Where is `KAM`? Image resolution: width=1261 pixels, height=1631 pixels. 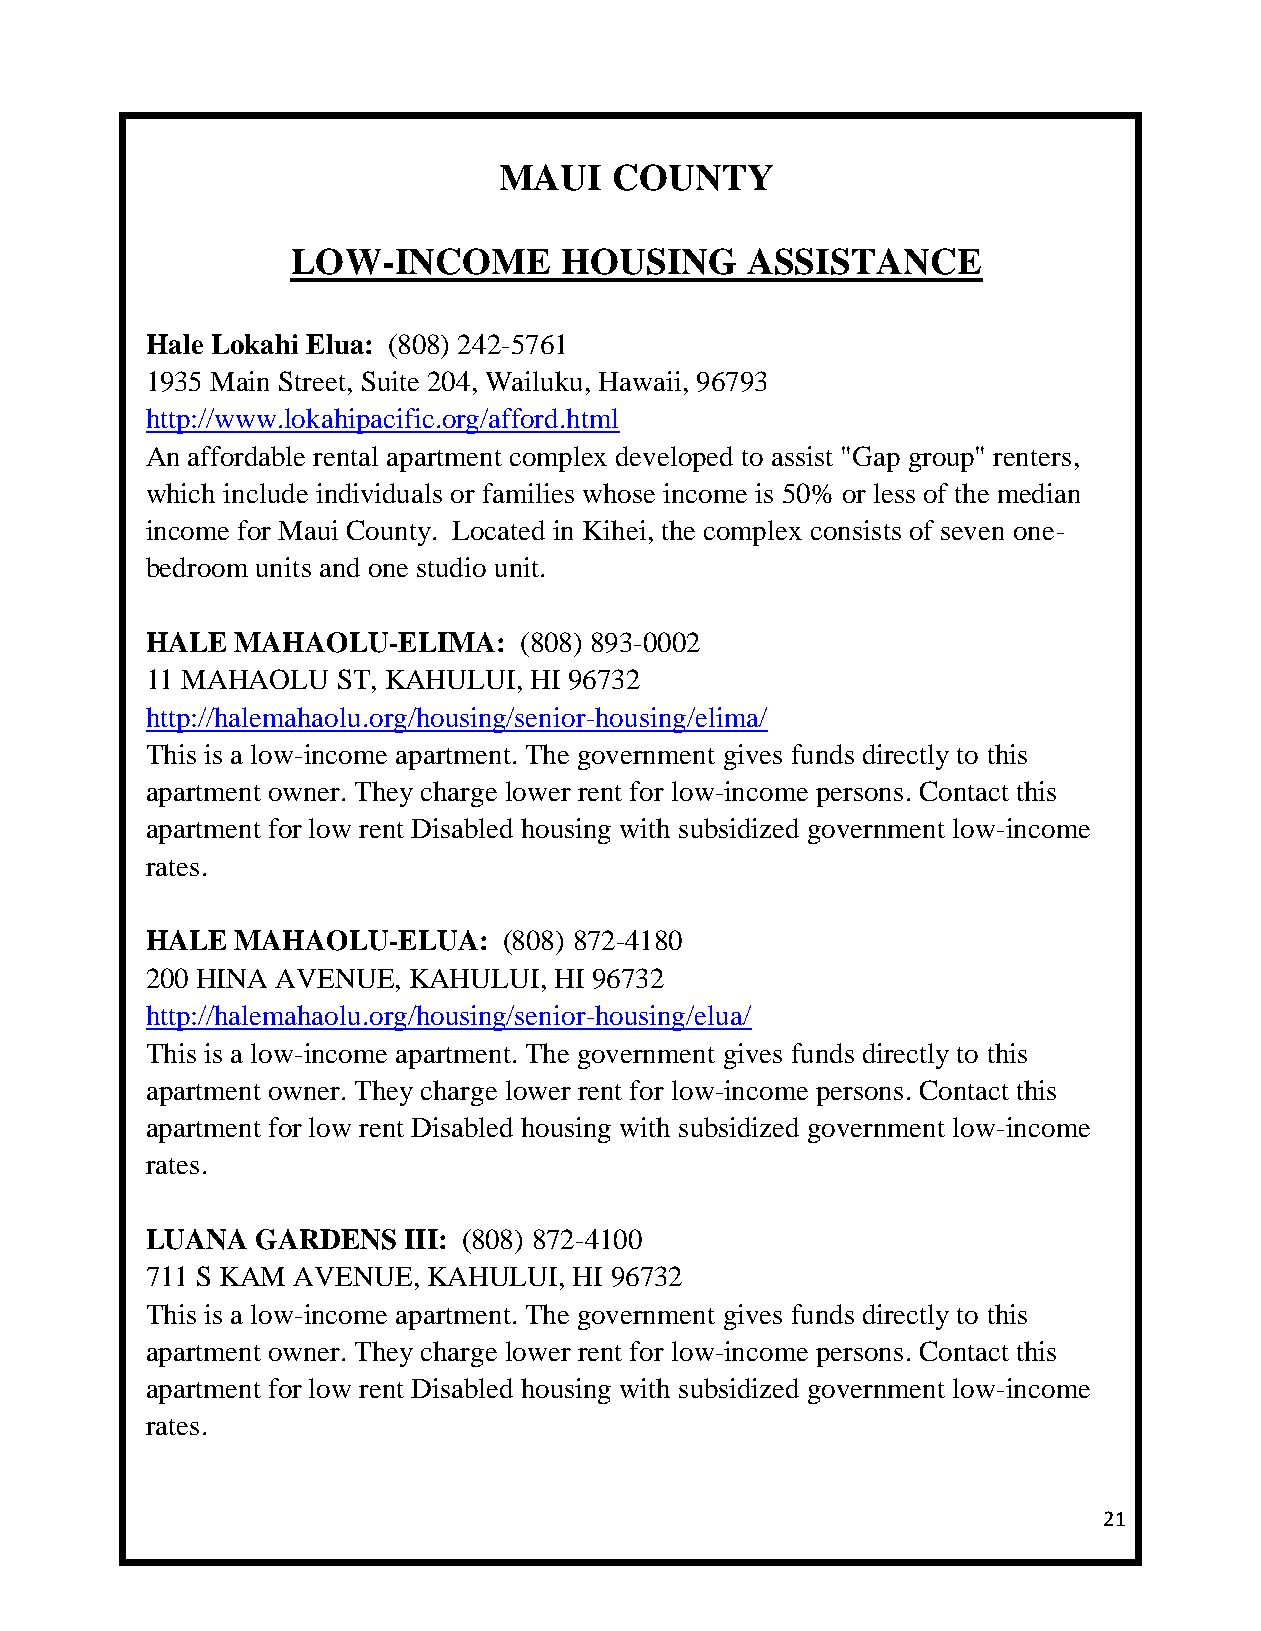
KAM is located at coordinates (252, 1276).
